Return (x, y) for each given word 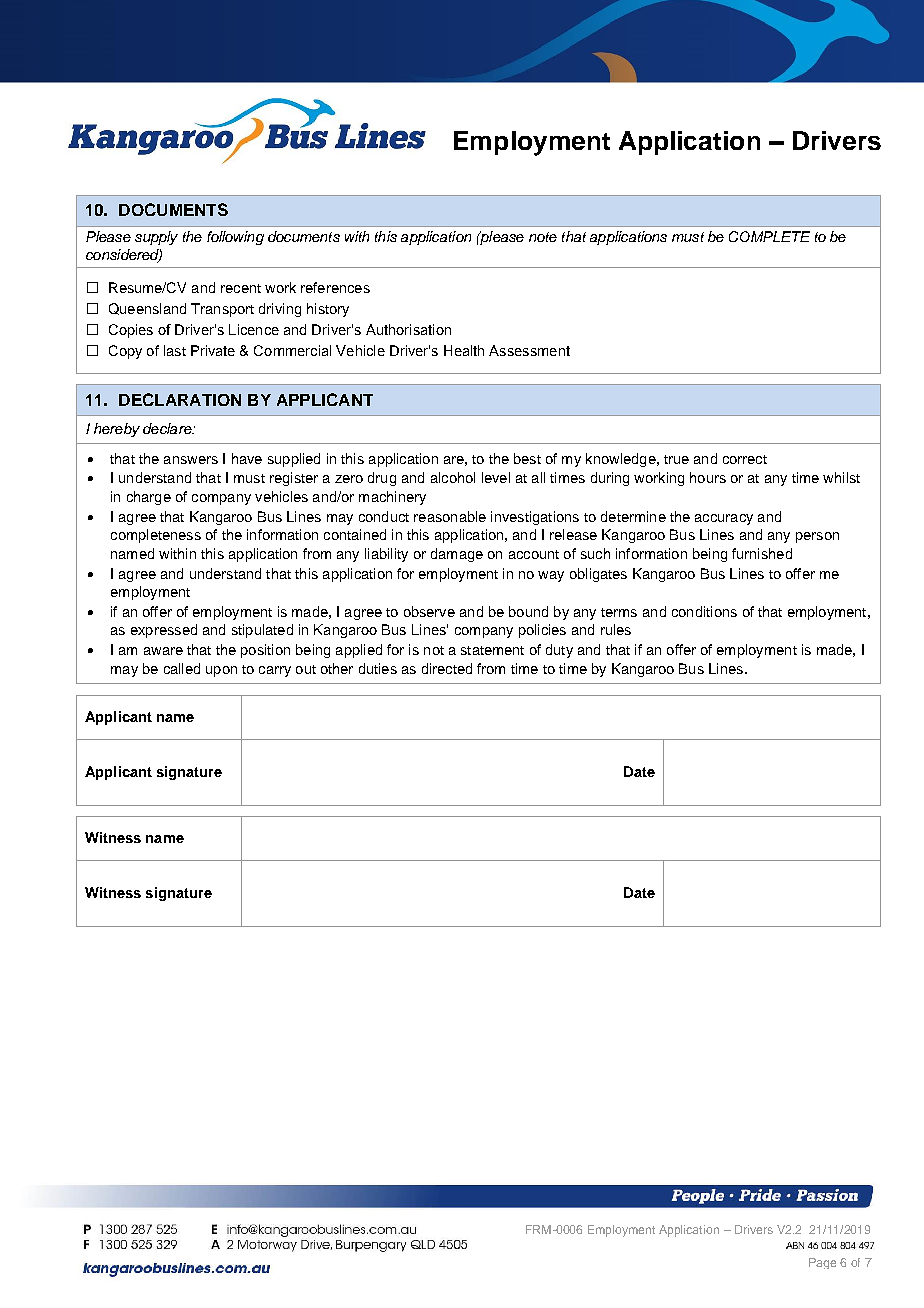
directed (447, 668)
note (543, 237)
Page (822, 1263)
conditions (704, 611)
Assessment (529, 350)
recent (241, 288)
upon (221, 671)
